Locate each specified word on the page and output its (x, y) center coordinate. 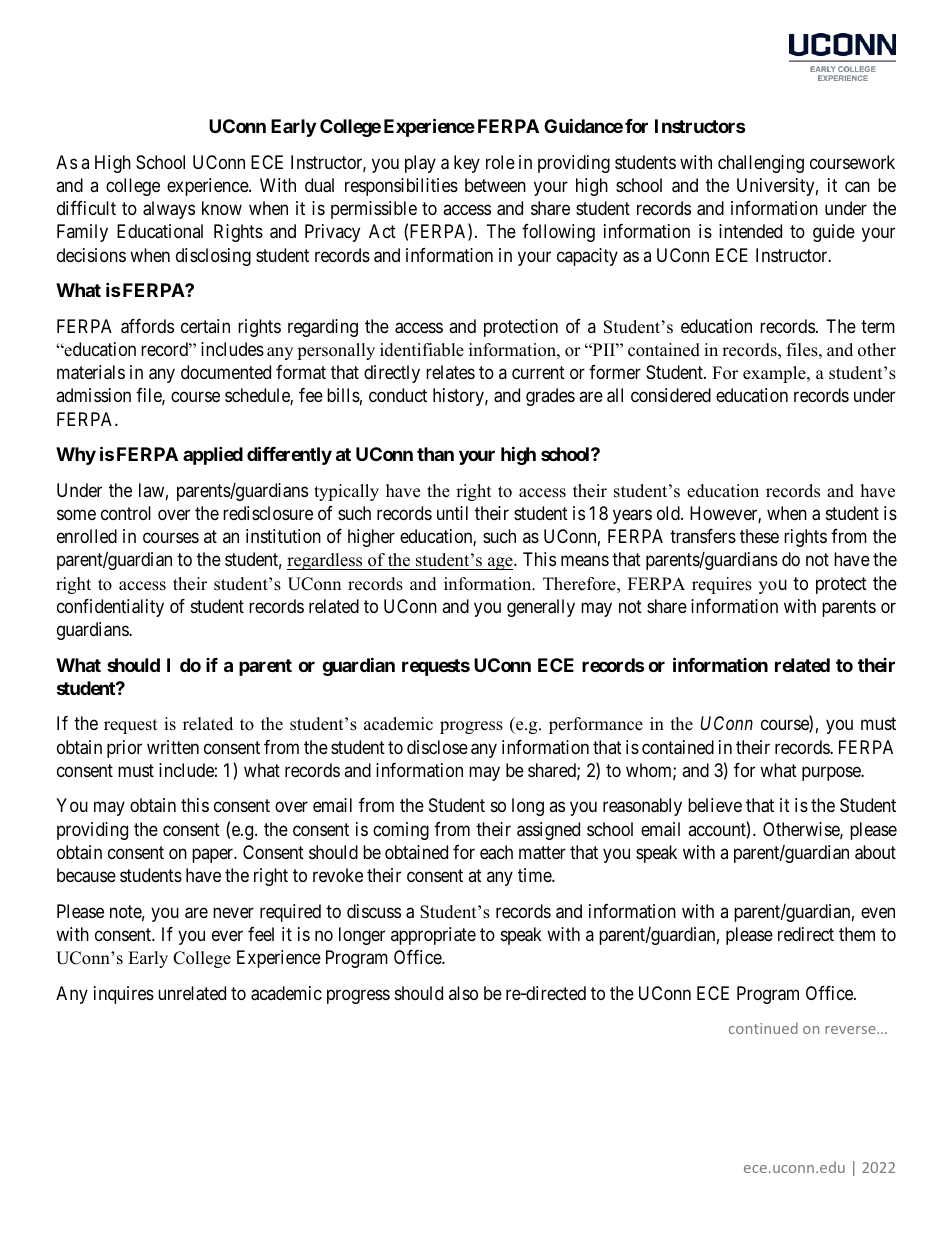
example (775, 374)
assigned (548, 831)
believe (715, 805)
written (173, 747)
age (500, 563)
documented (226, 372)
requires (722, 585)
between (495, 185)
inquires (124, 995)
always (169, 210)
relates (450, 372)
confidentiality (110, 608)
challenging (761, 164)
